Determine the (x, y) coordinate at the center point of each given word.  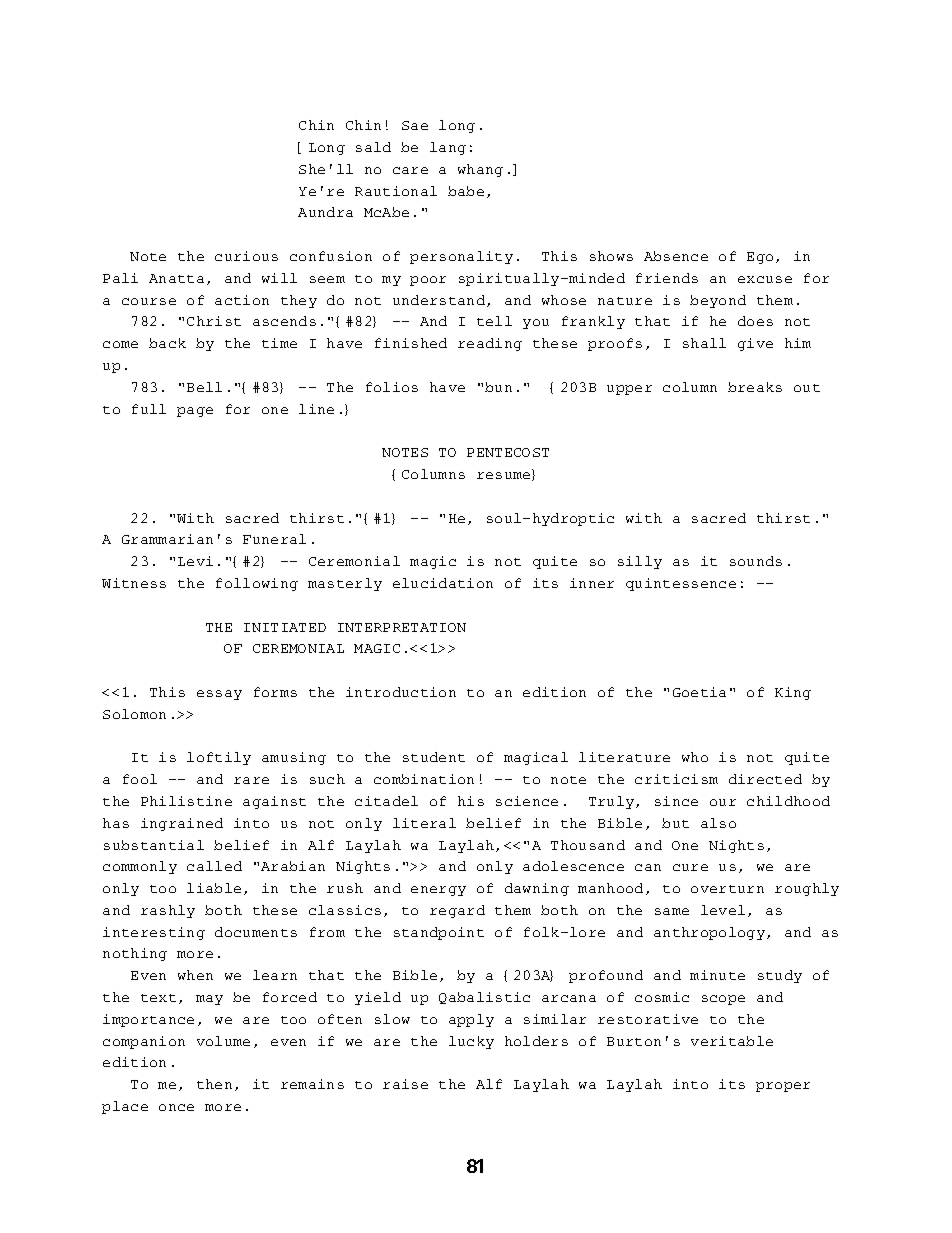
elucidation (443, 583)
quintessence (681, 584)
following (257, 584)
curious (246, 256)
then (214, 1084)
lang (448, 148)
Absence (676, 256)
